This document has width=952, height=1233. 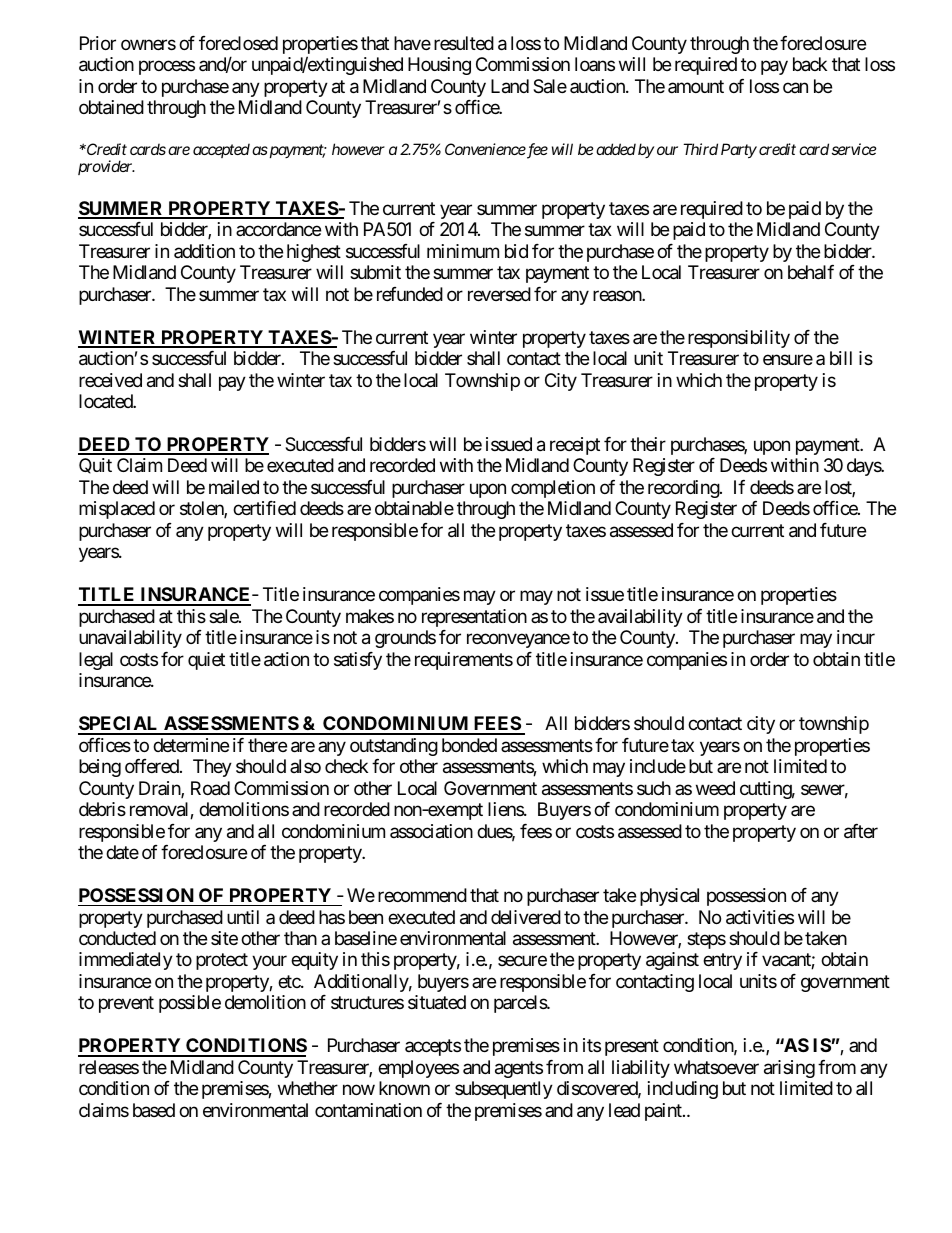 I want to click on based, so click(x=154, y=1110).
